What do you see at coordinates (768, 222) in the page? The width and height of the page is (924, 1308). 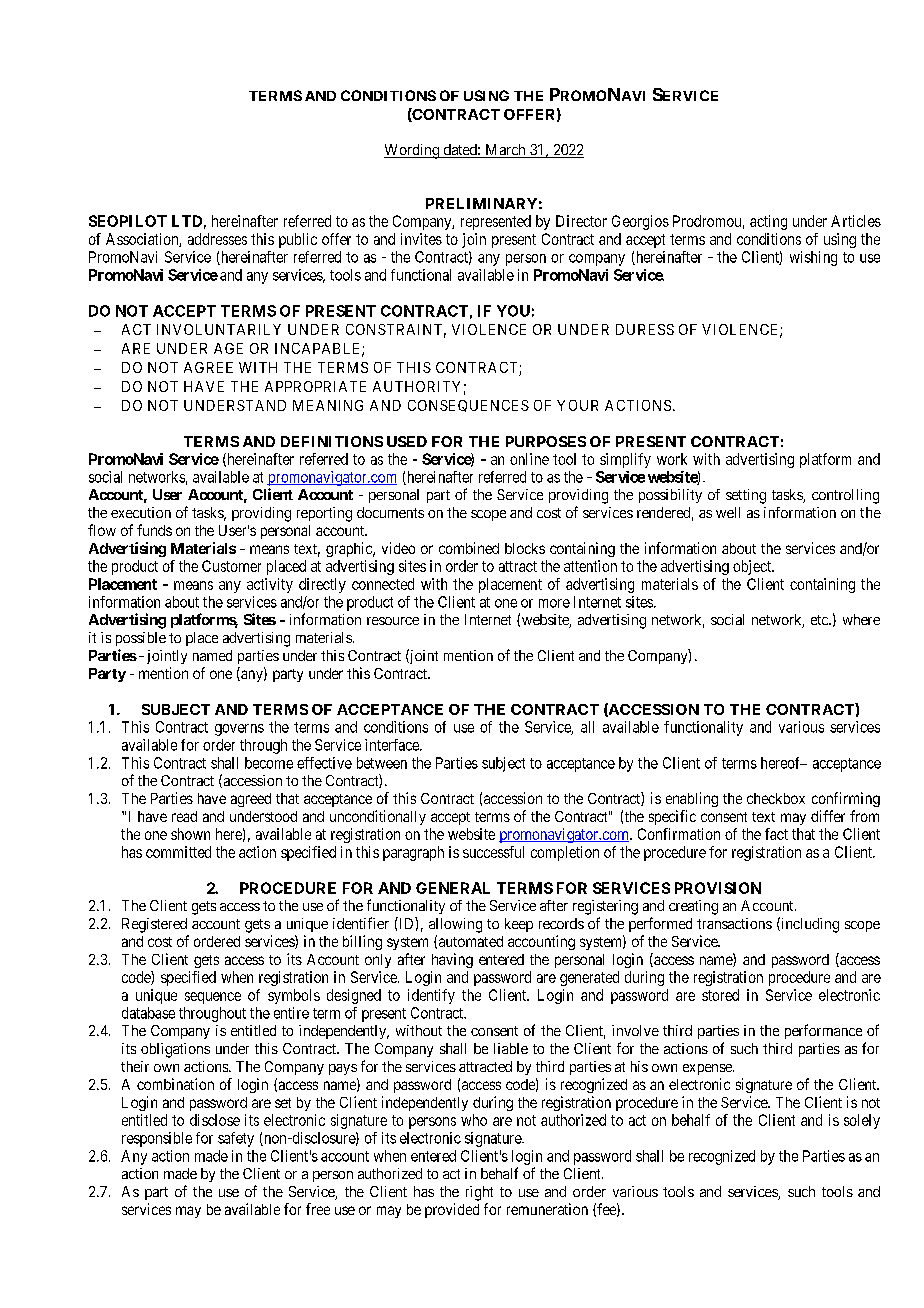 I see `acting` at bounding box center [768, 222].
